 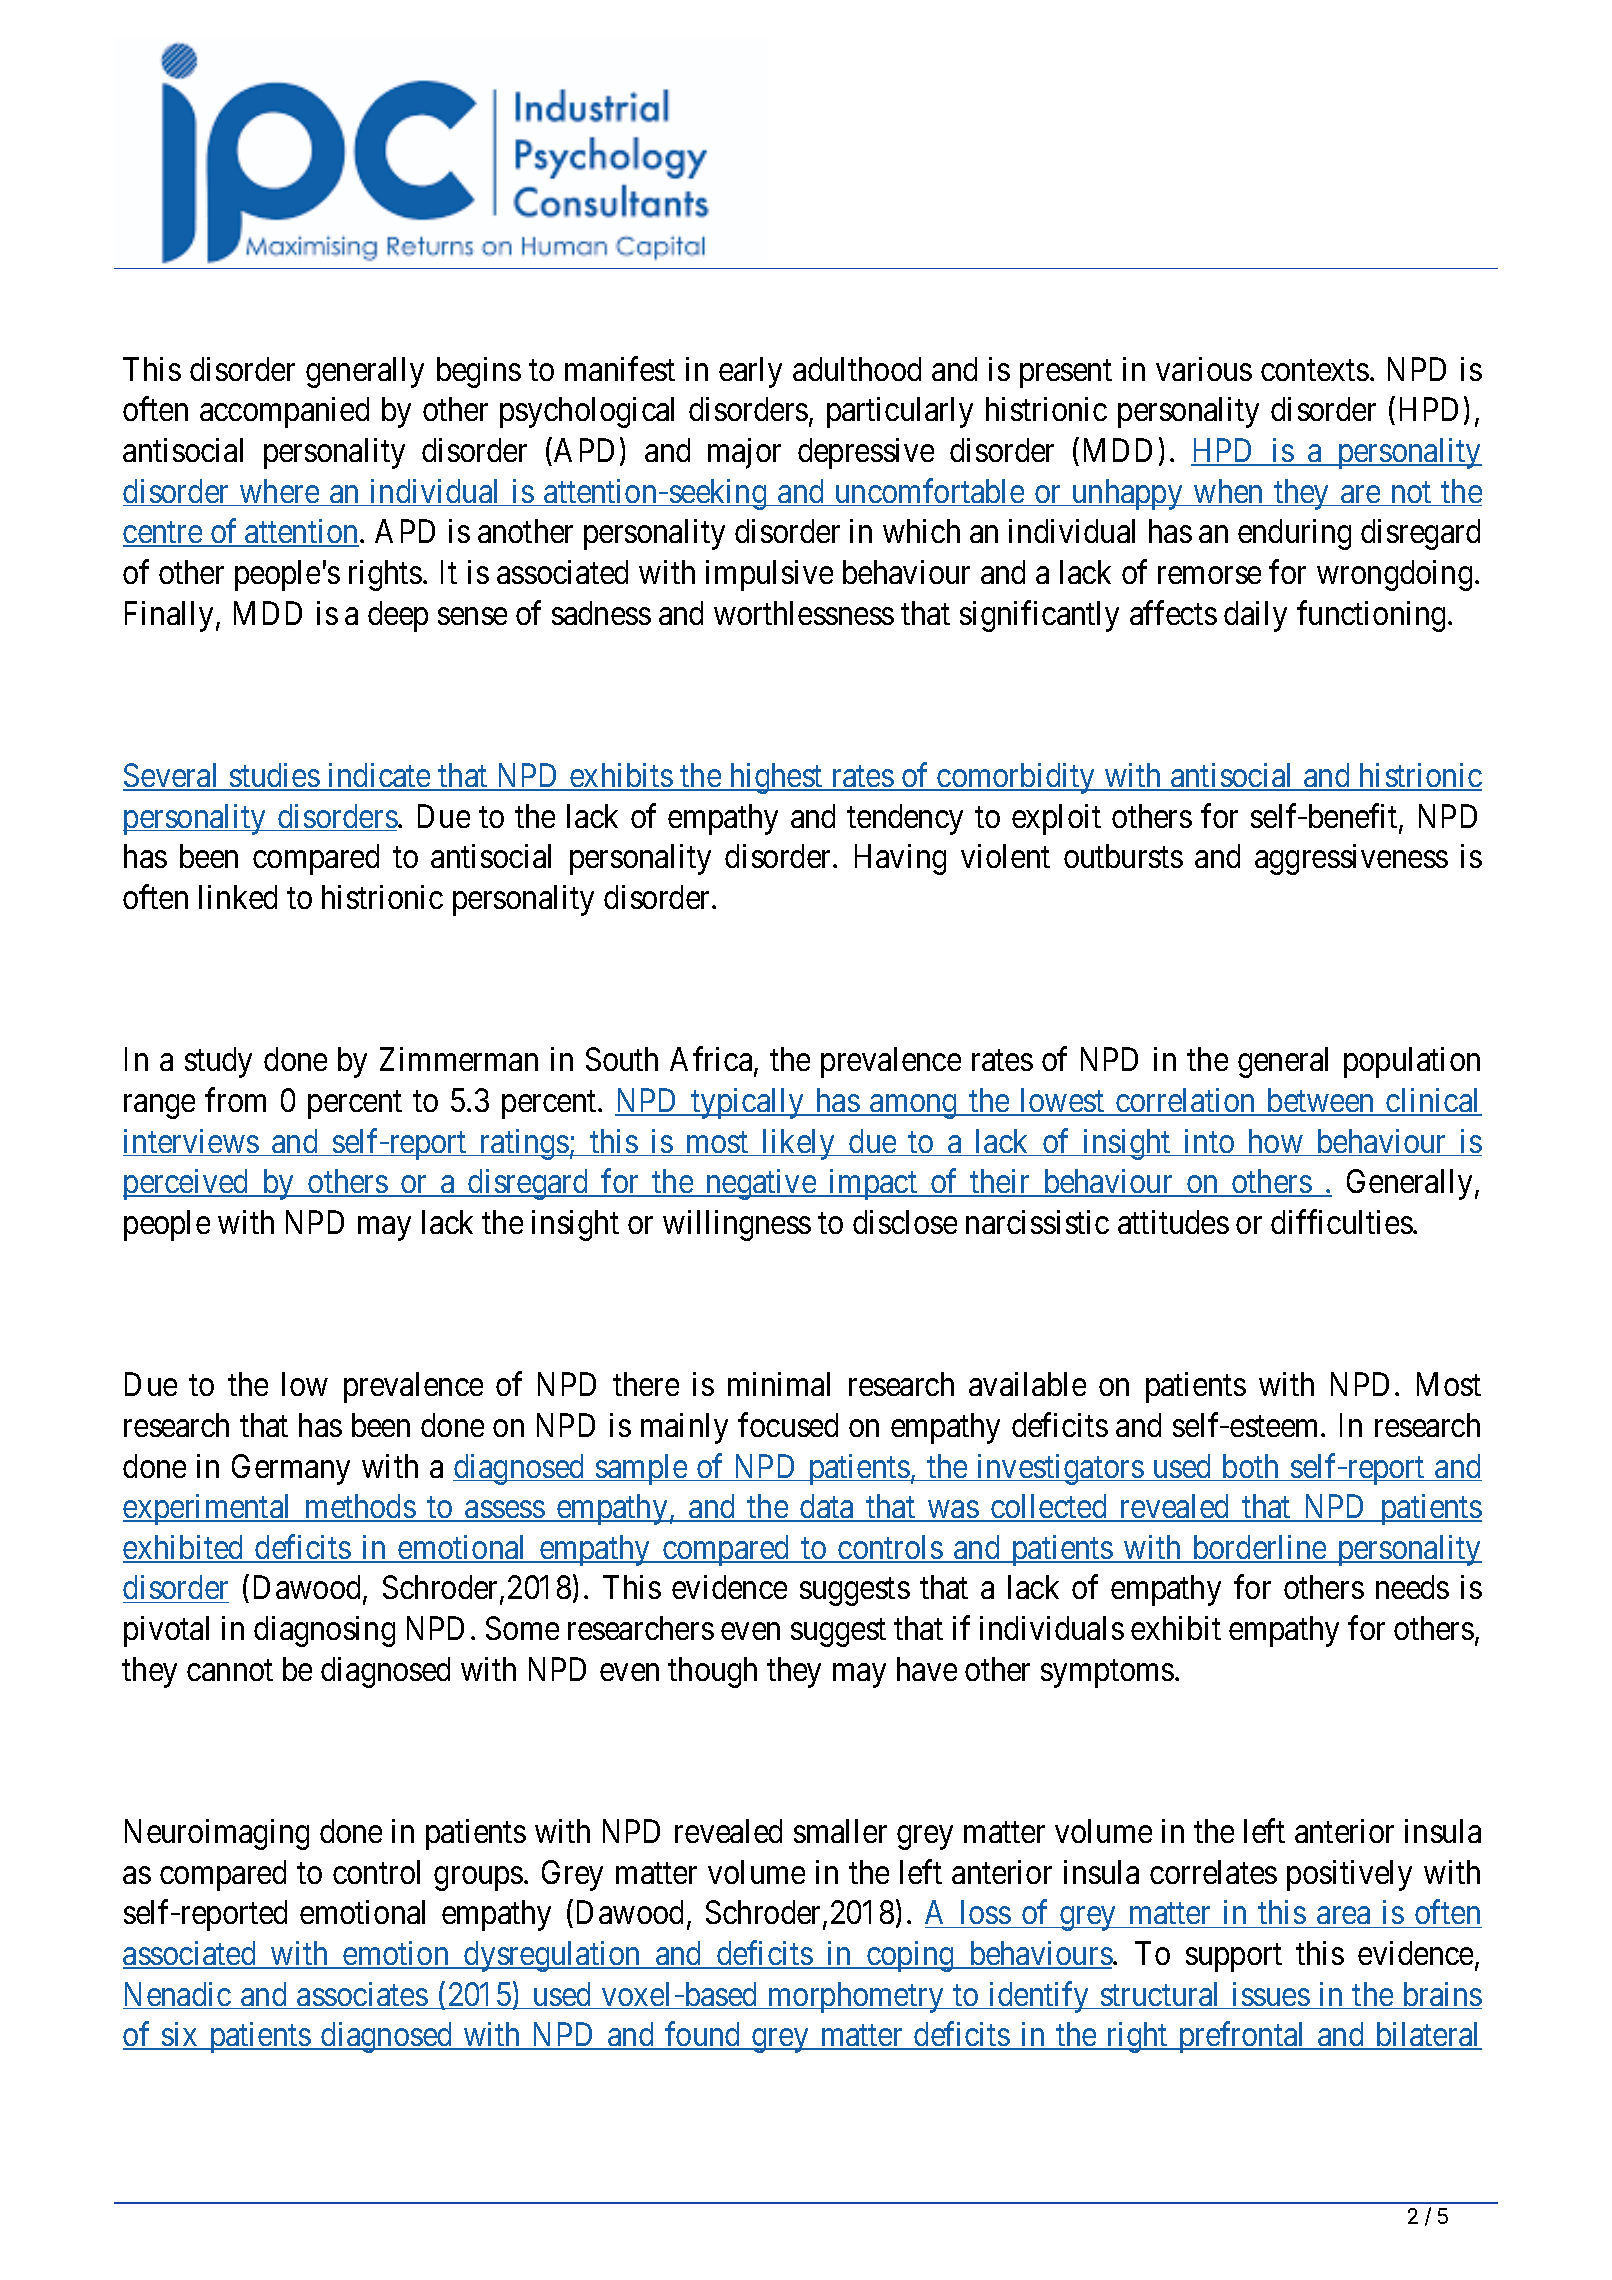 What do you see at coordinates (180, 2036) in the screenshot?
I see `six` at bounding box center [180, 2036].
